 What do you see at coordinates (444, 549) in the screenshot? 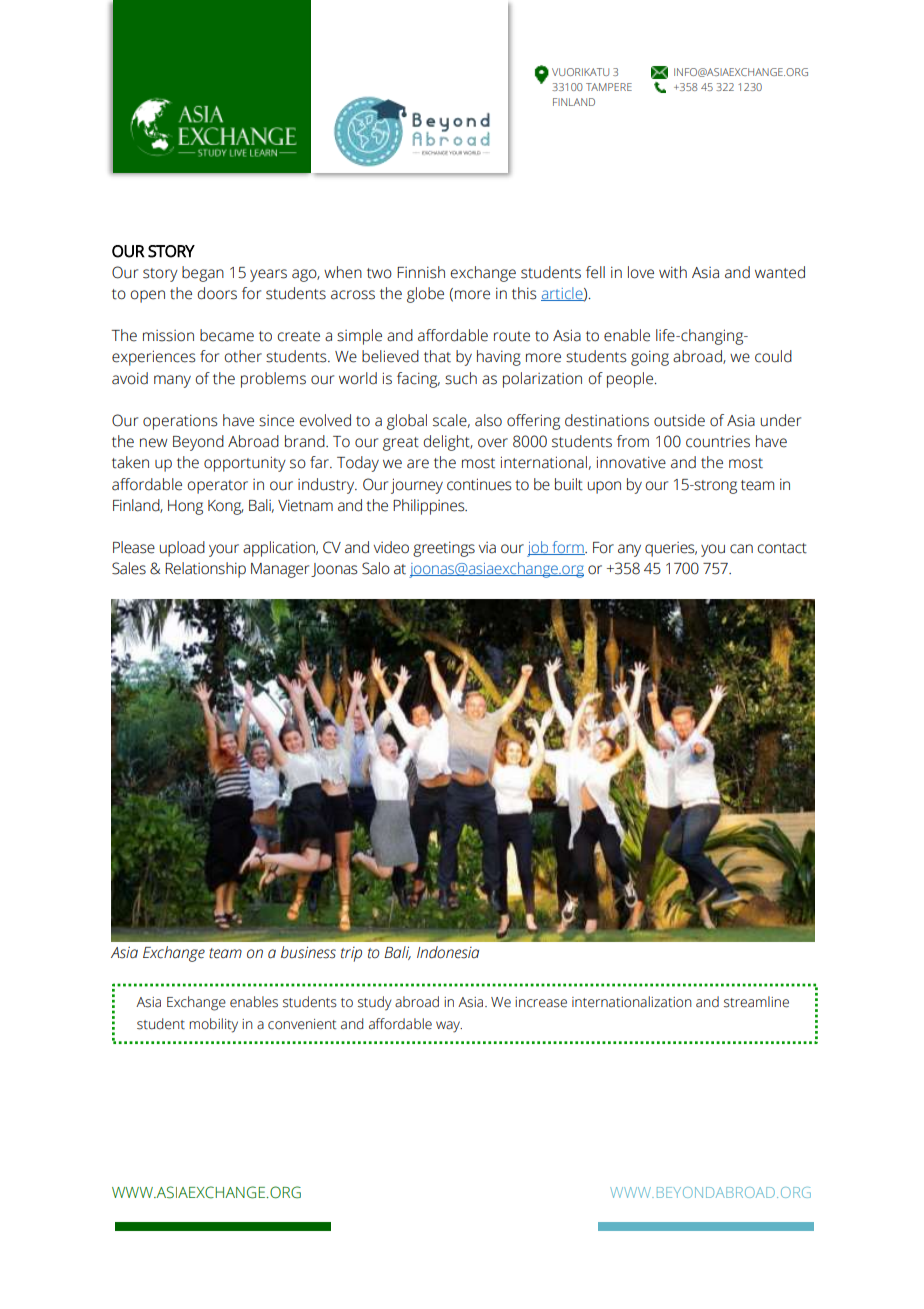
I see `greetings` at bounding box center [444, 549].
